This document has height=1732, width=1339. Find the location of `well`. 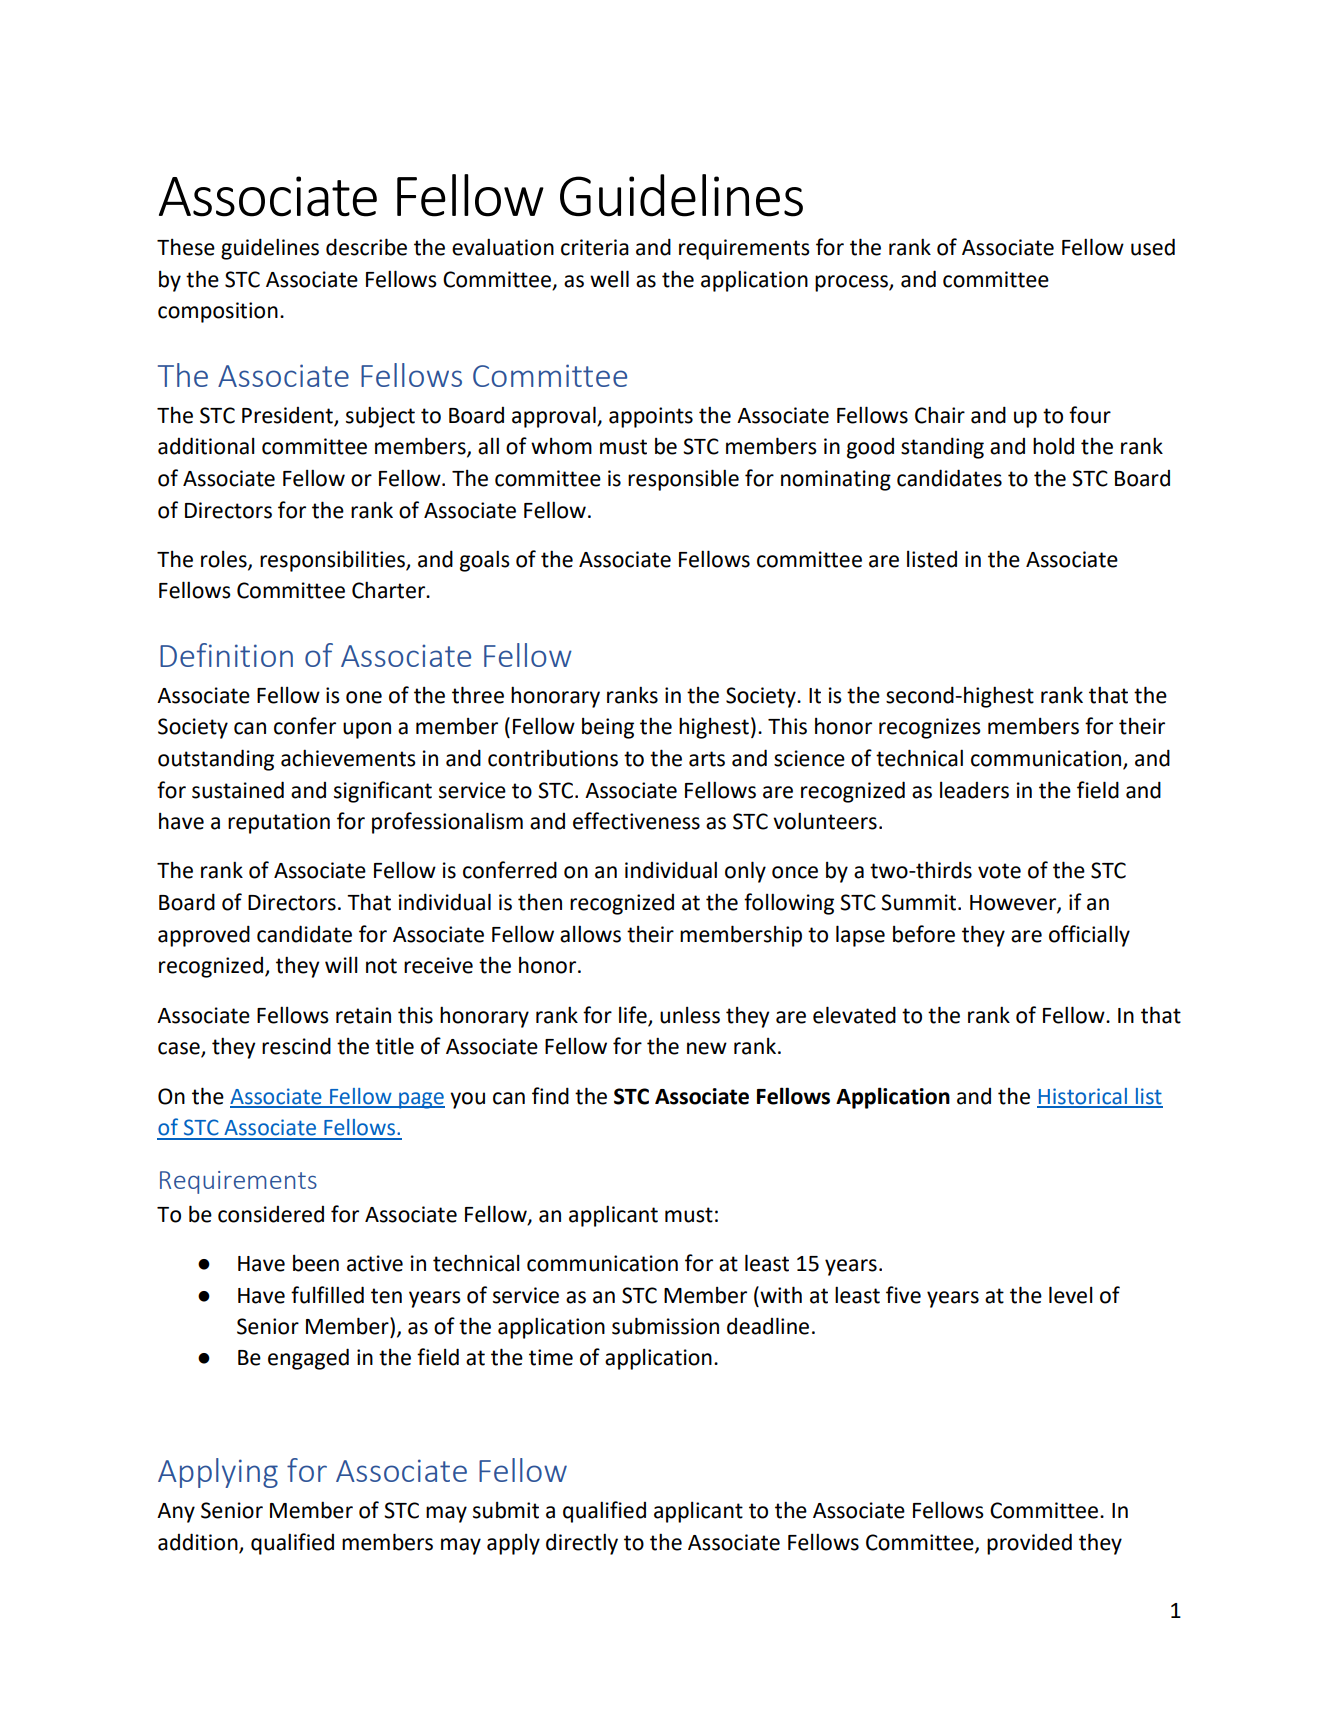

well is located at coordinates (609, 279).
